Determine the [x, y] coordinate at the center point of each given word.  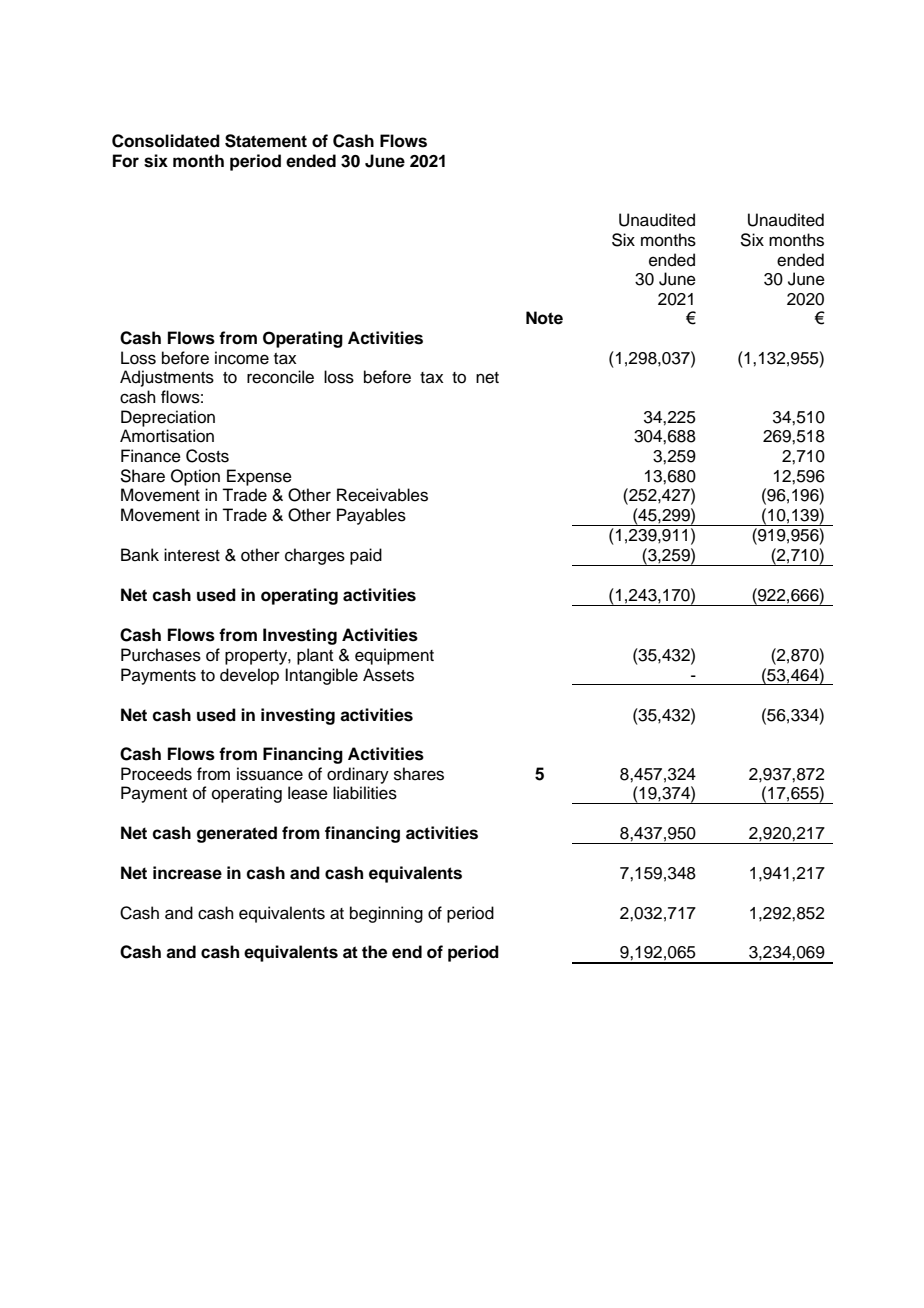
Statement [266, 141]
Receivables [382, 495]
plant [315, 656]
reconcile [280, 377]
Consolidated [166, 141]
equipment [394, 656]
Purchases [161, 655]
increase [187, 873]
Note [544, 318]
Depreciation [168, 418]
